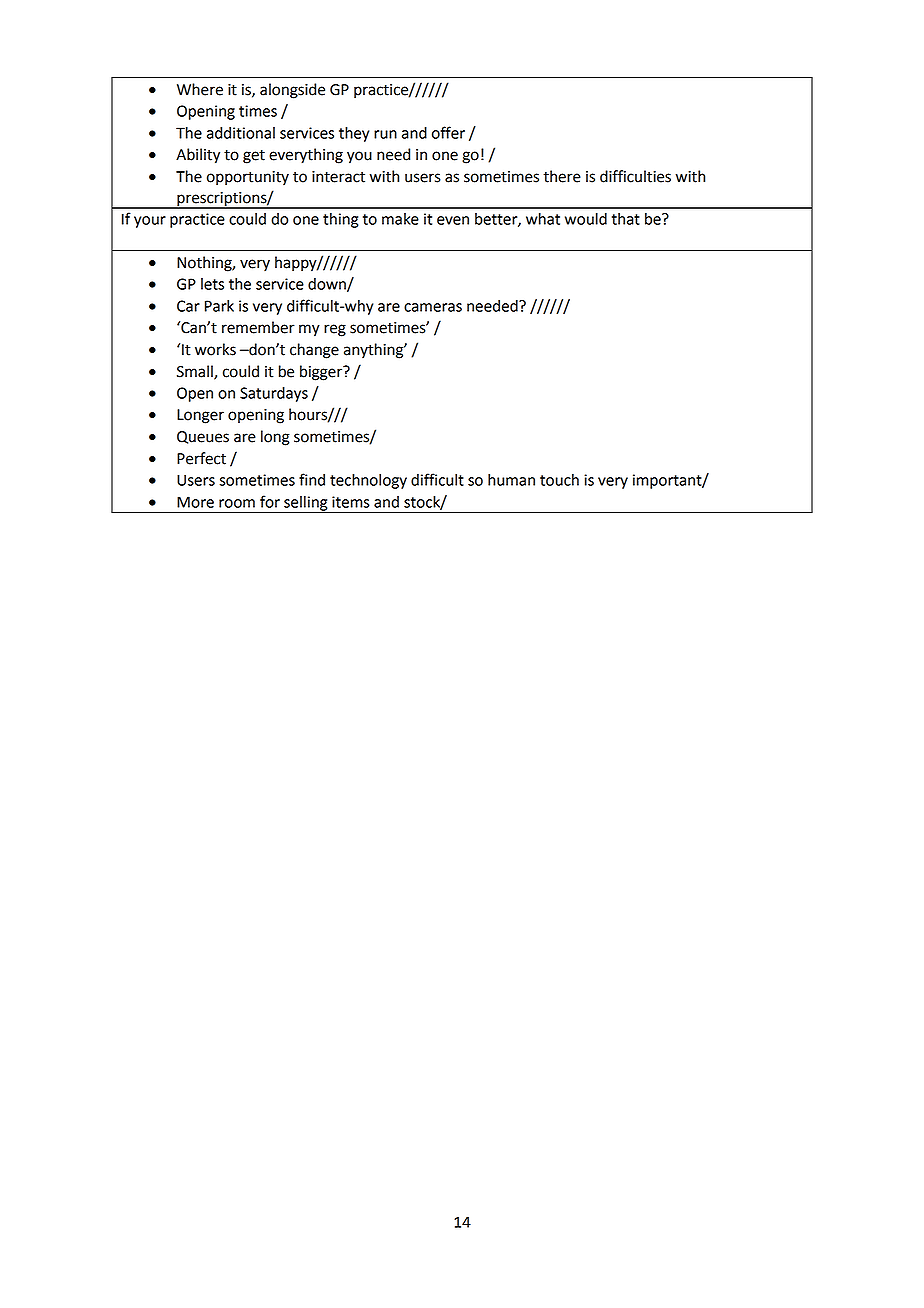 This image has height=1308, width=924. What do you see at coordinates (150, 222) in the image?
I see `your` at bounding box center [150, 222].
